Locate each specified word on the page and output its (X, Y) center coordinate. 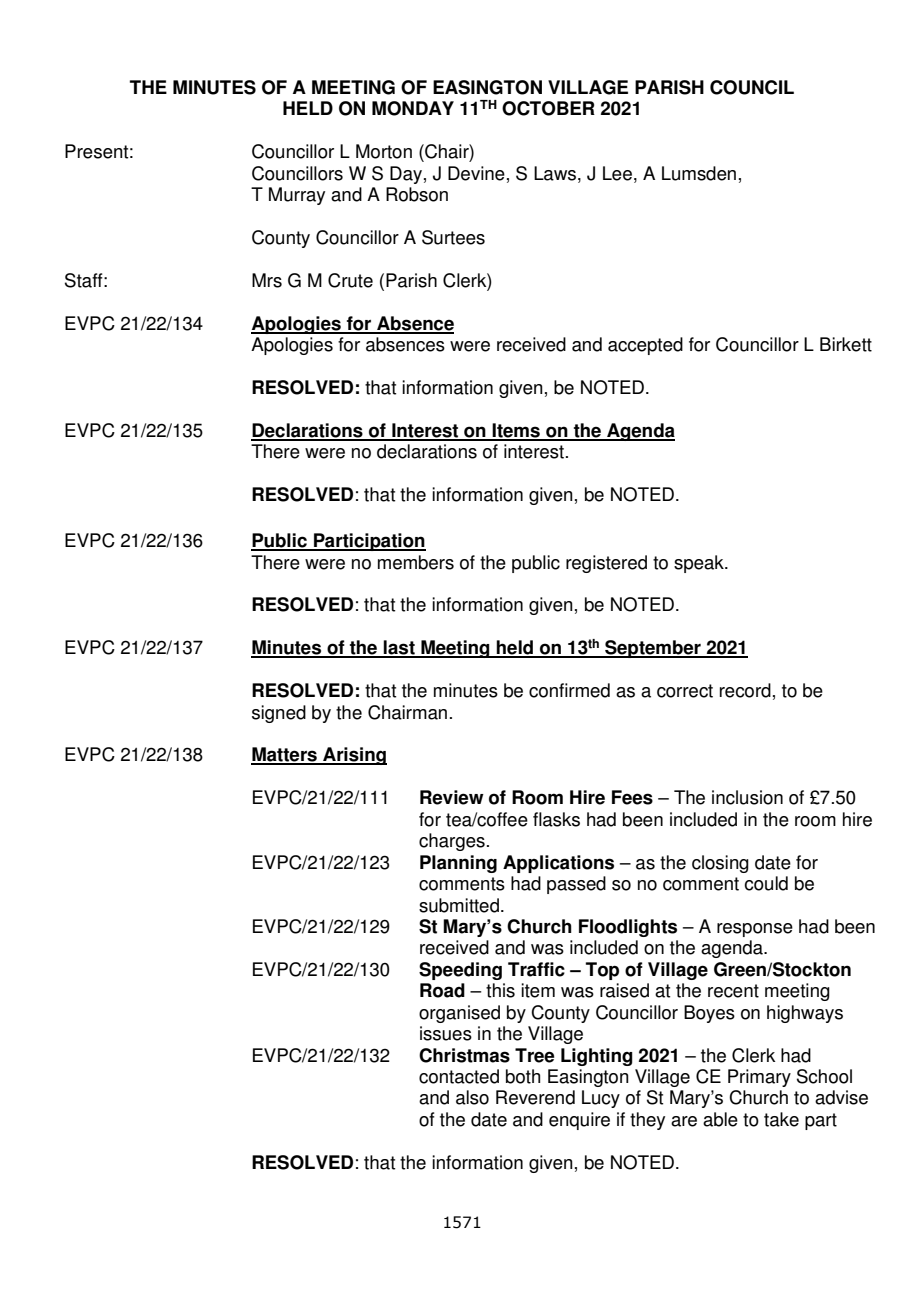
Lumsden (699, 173)
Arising (354, 756)
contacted (459, 1076)
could (766, 883)
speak (700, 564)
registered (606, 564)
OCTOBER (548, 108)
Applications (558, 864)
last (399, 648)
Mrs (267, 280)
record (745, 690)
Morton (384, 151)
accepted (645, 346)
